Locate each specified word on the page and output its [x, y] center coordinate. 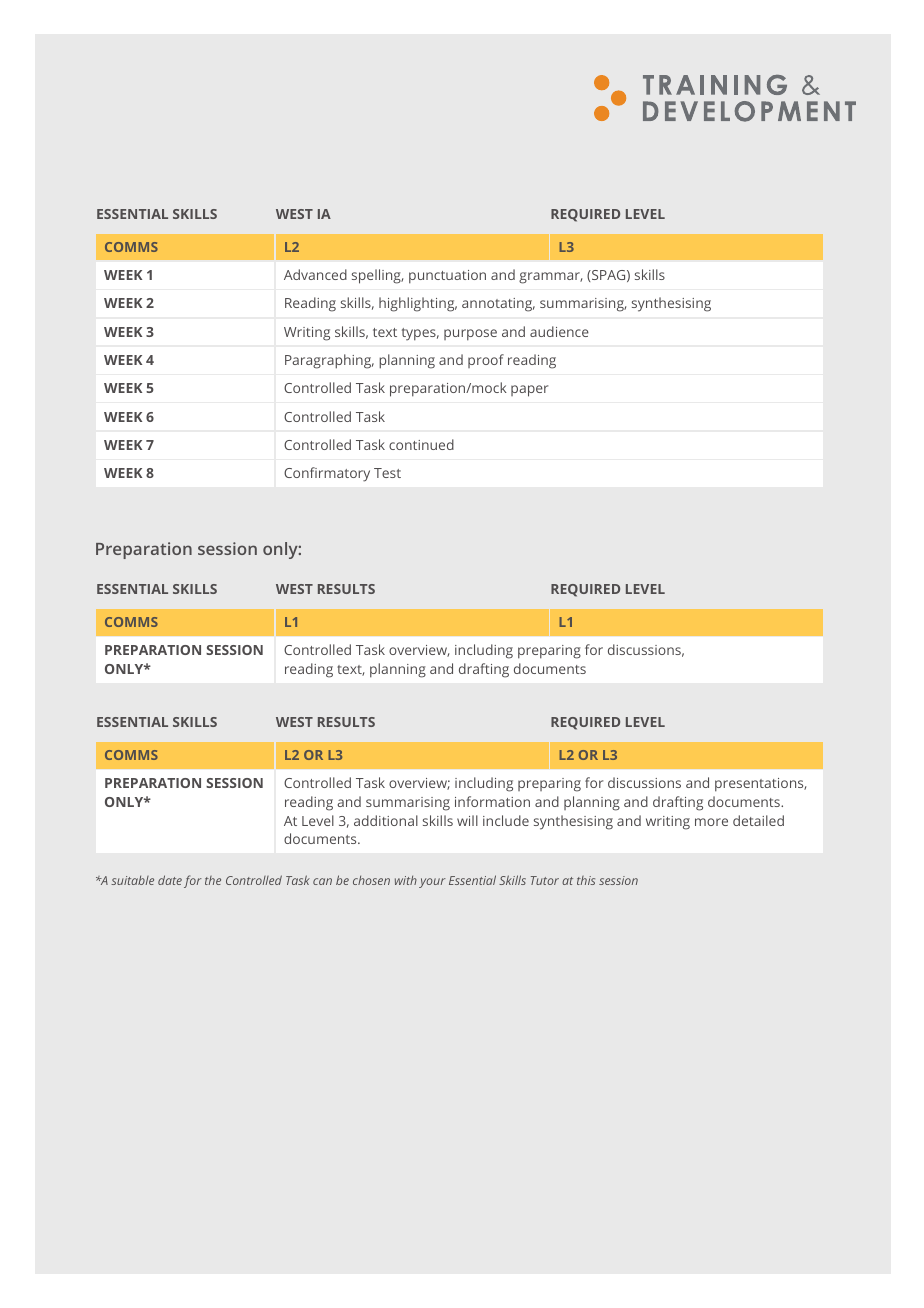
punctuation [447, 277]
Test [387, 473]
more [711, 822]
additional [386, 820]
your [432, 883]
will [467, 820]
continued [421, 444]
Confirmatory [327, 474]
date [170, 880]
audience [559, 331]
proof [486, 361]
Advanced [315, 274]
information [492, 801]
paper [529, 391]
